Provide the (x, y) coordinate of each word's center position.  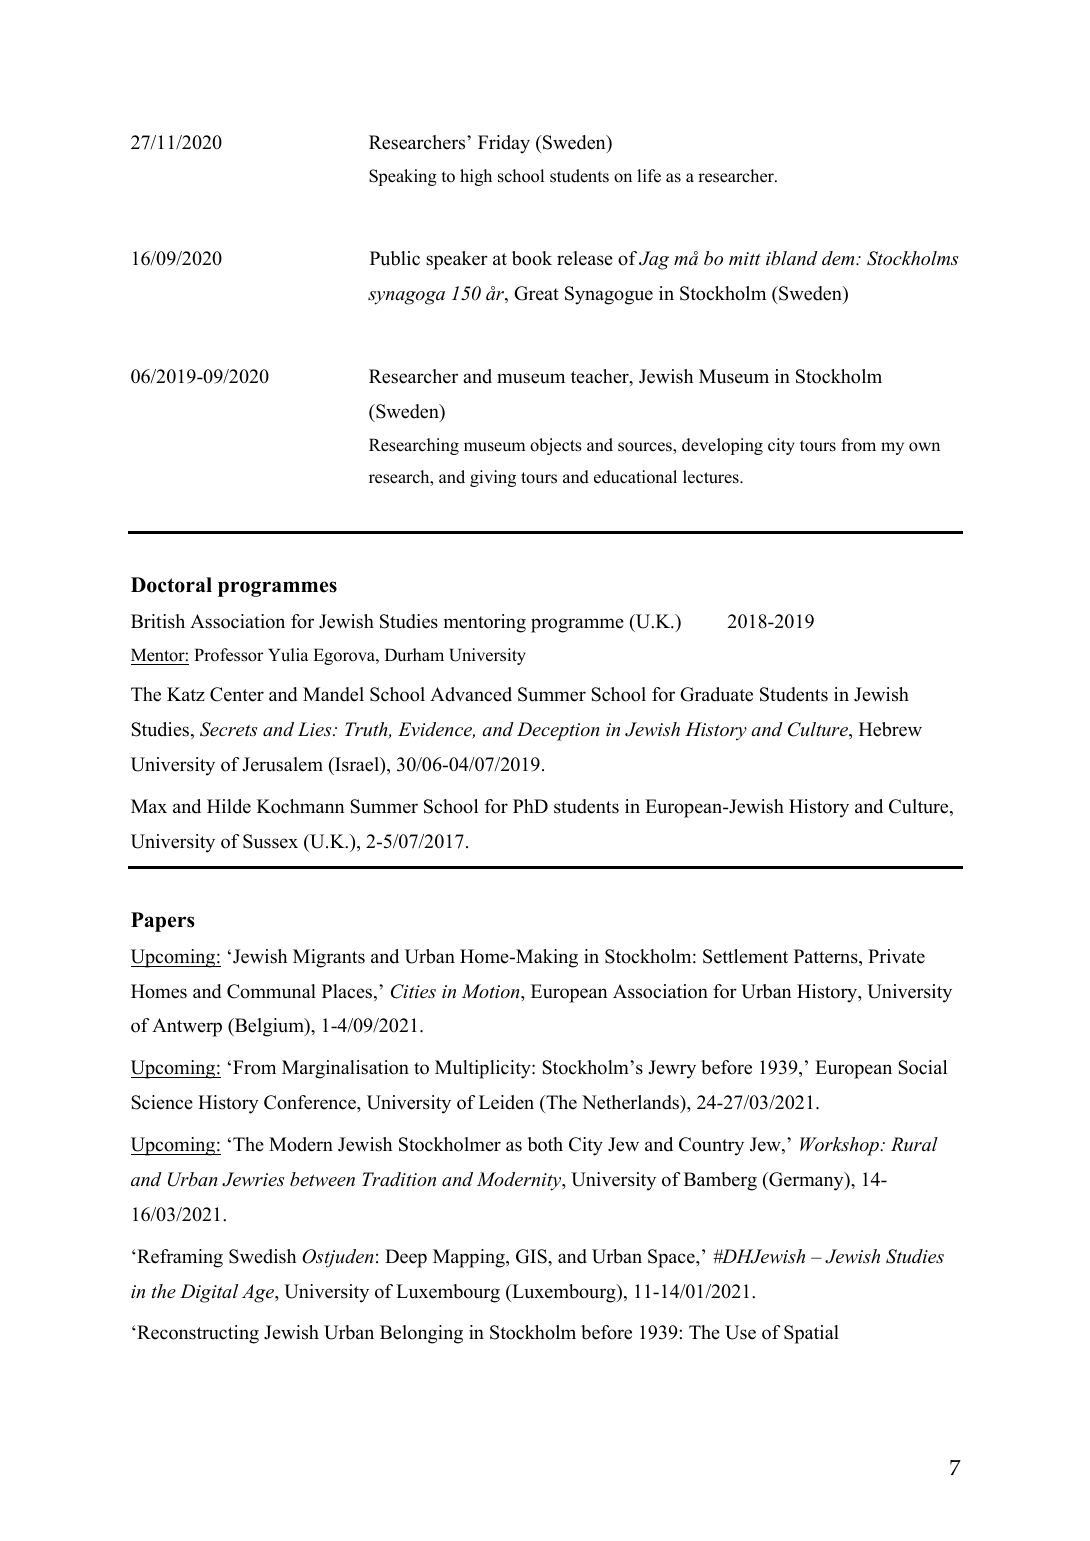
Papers (163, 922)
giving (493, 478)
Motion (492, 991)
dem (839, 258)
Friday (504, 144)
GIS (532, 1256)
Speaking (403, 177)
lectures (712, 477)
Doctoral (171, 585)
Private (896, 956)
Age (259, 1293)
